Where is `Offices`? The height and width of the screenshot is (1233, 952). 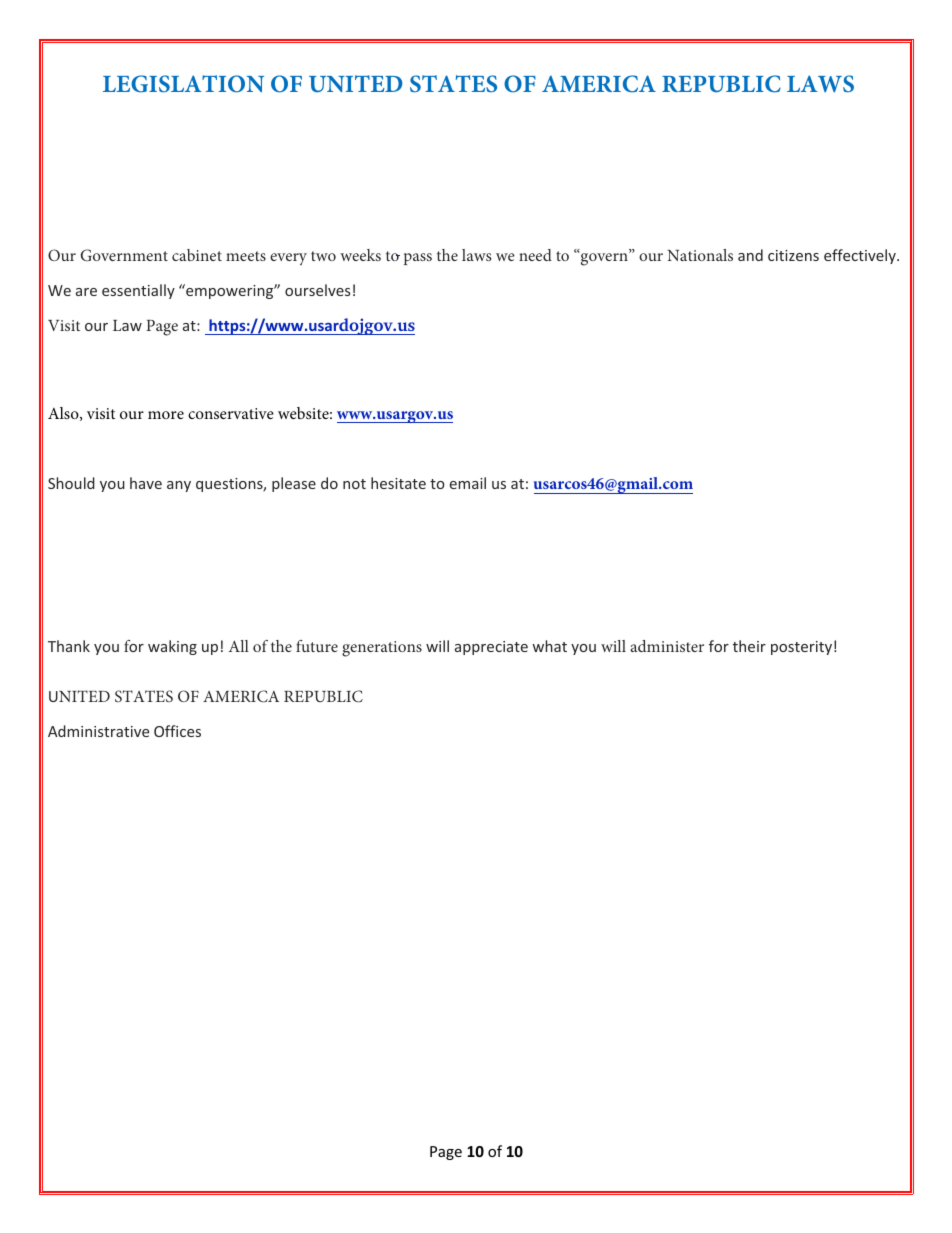
Offices is located at coordinates (177, 731).
